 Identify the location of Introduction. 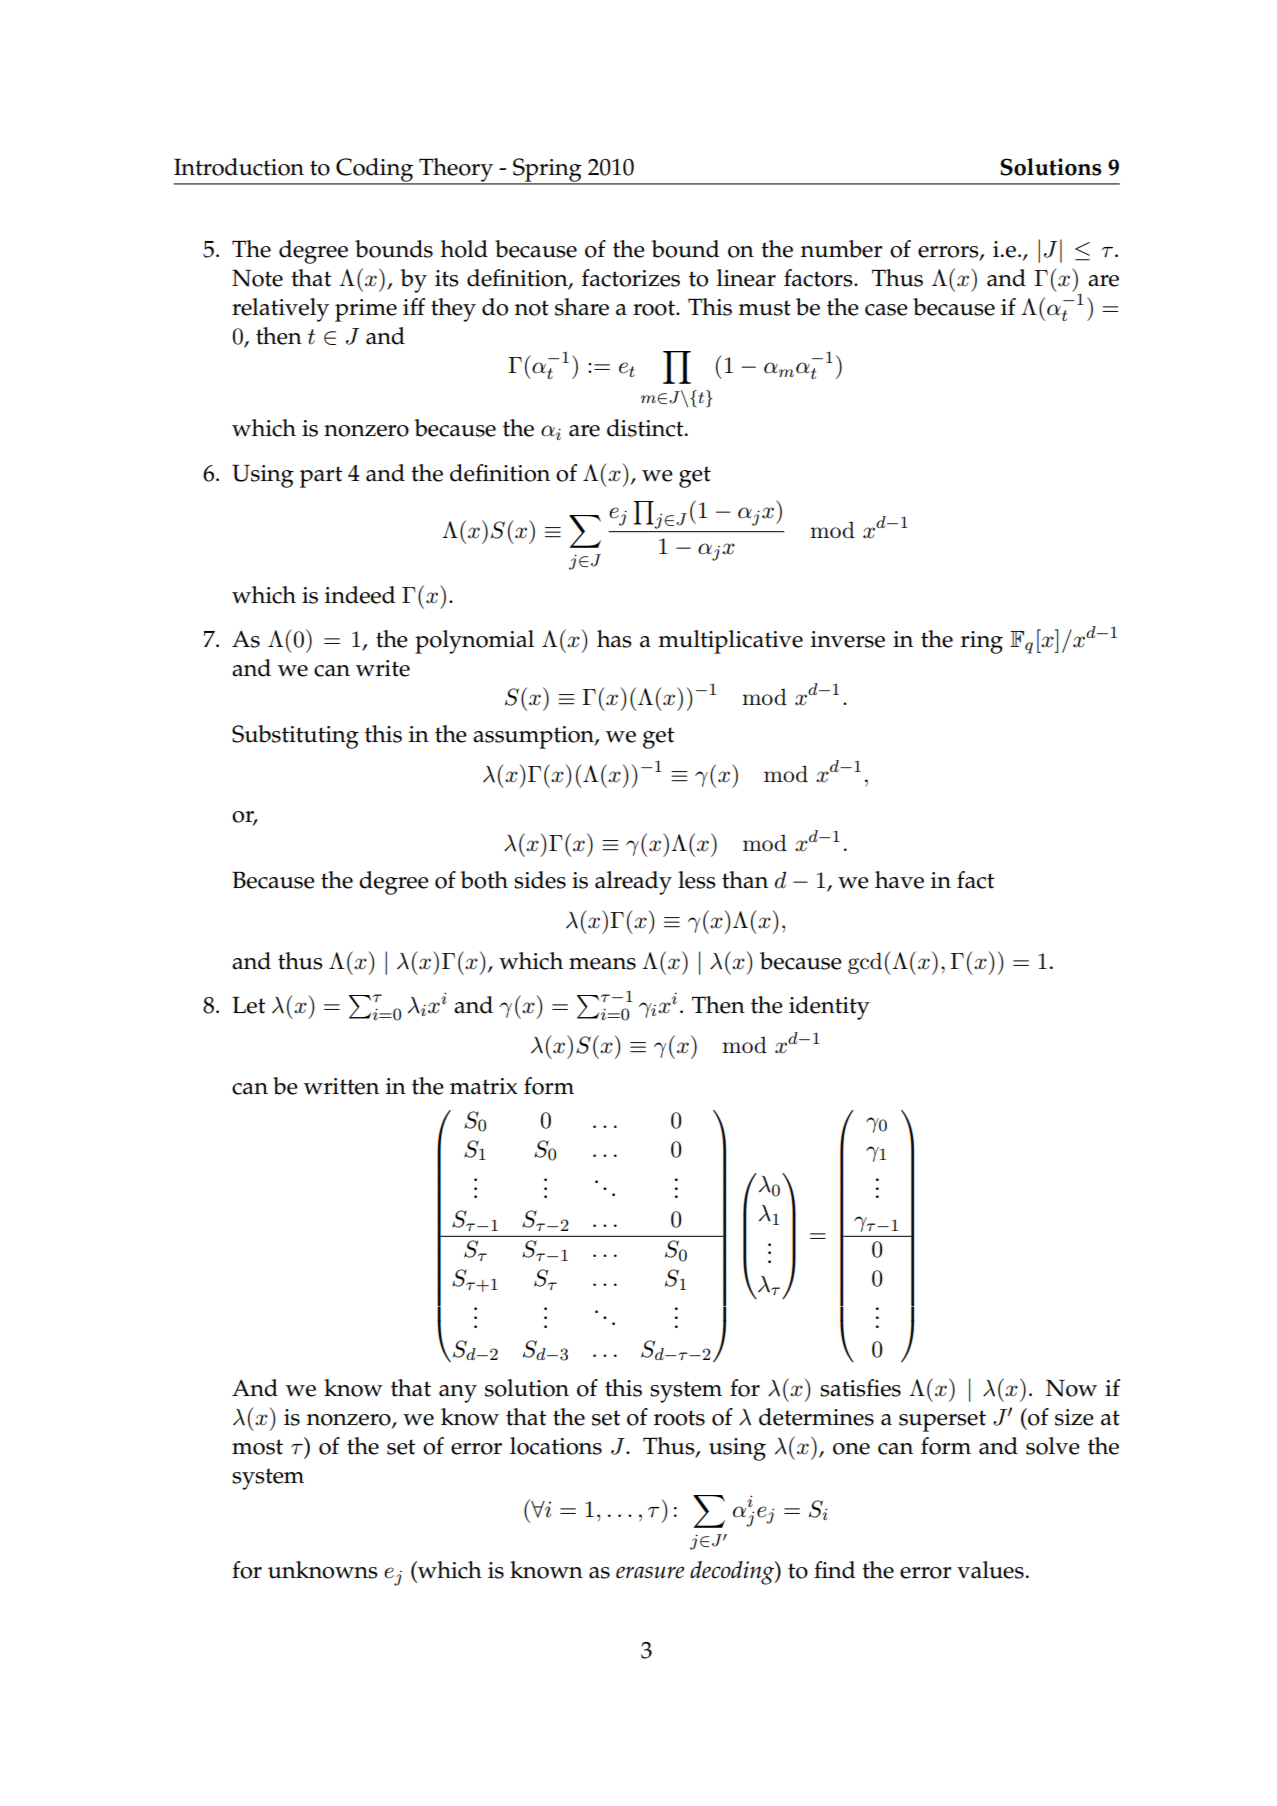
(239, 167).
